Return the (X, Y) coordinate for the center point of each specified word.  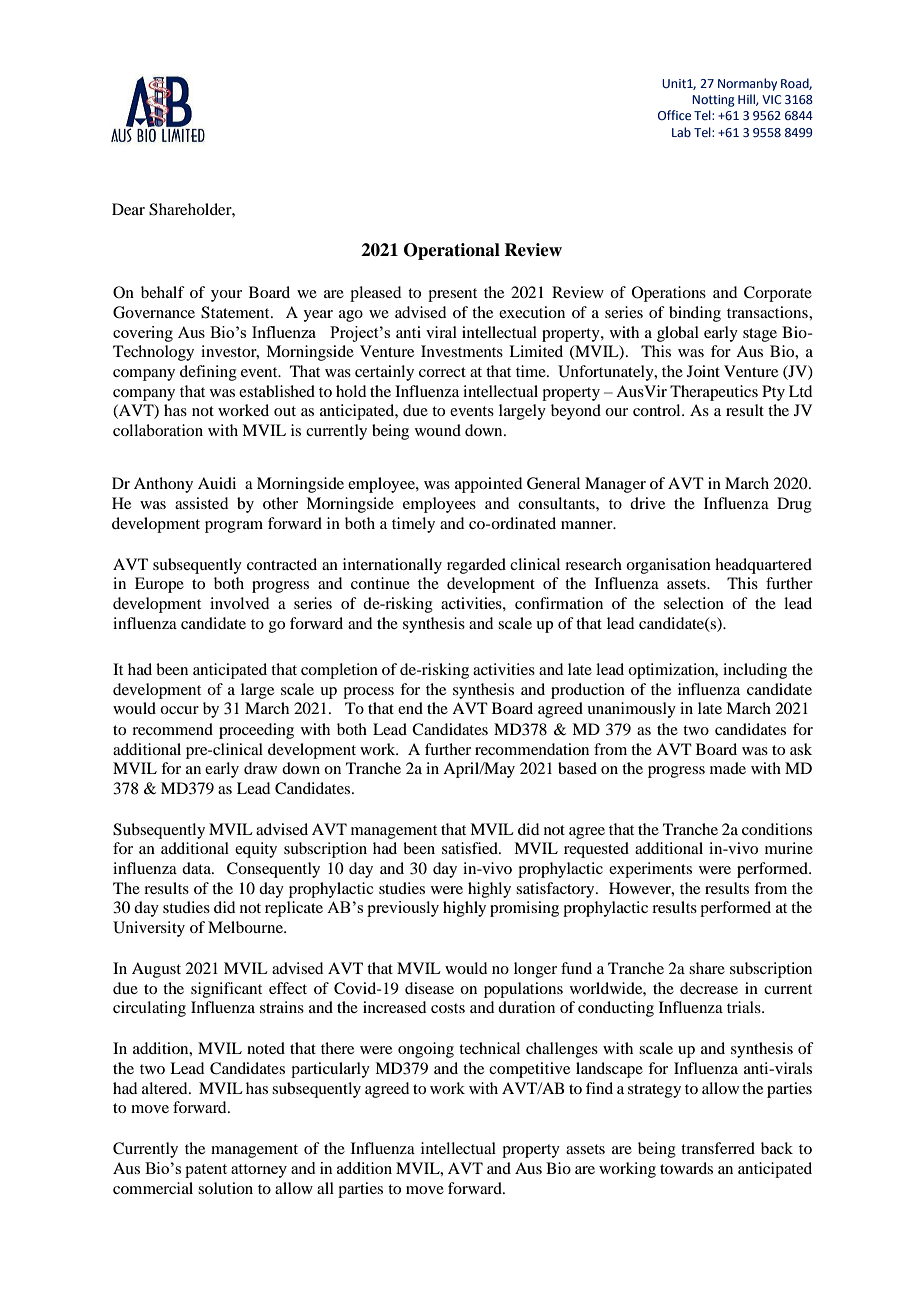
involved (239, 603)
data (198, 868)
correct (442, 372)
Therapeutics (714, 393)
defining (208, 373)
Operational (452, 251)
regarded (476, 566)
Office (674, 115)
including (755, 671)
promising (524, 909)
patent (206, 1171)
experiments (650, 870)
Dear (128, 209)
